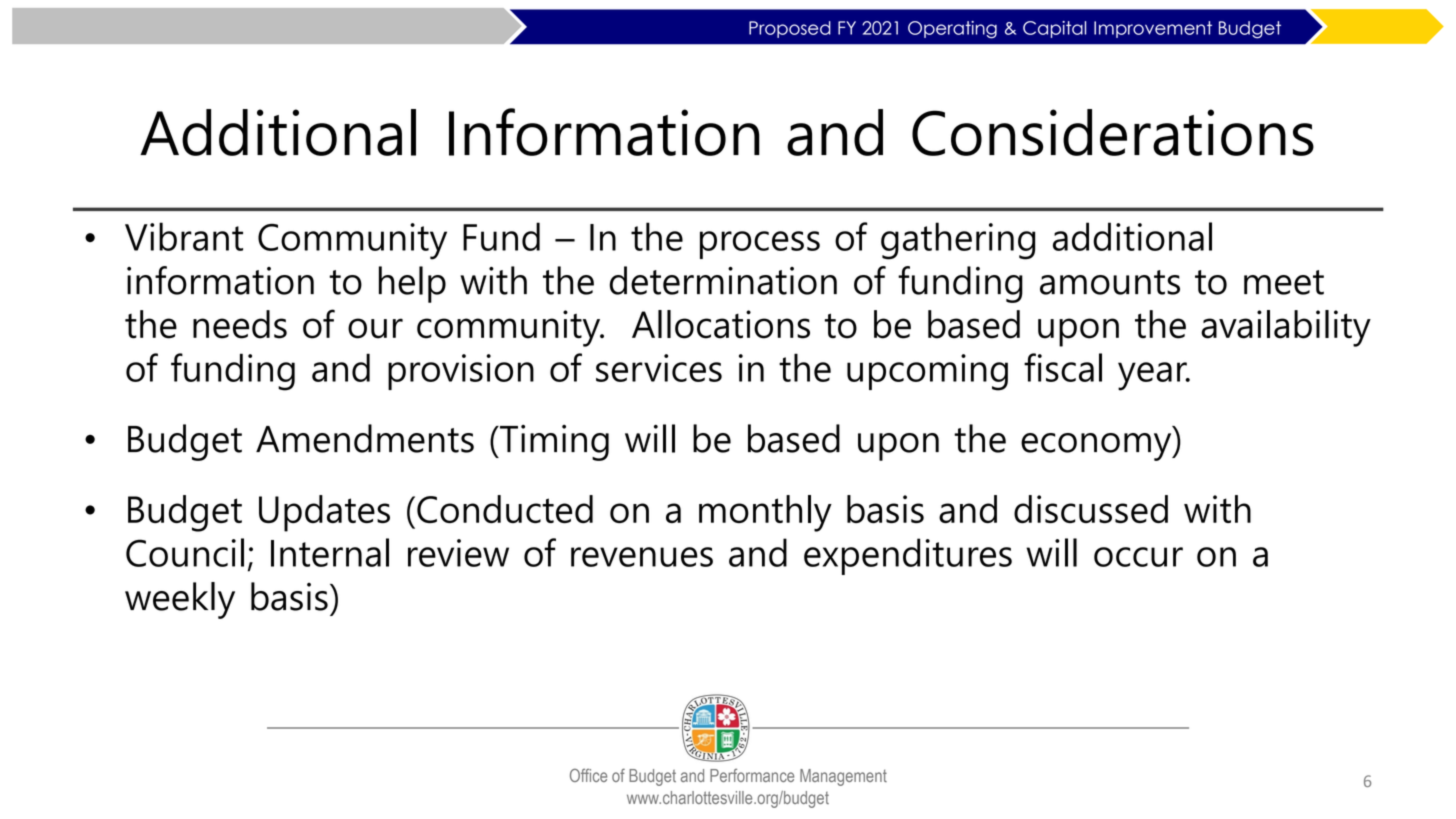 This screenshot has width=1456, height=819. Describe the element at coordinates (723, 280) in the screenshot. I see `determination` at that location.
